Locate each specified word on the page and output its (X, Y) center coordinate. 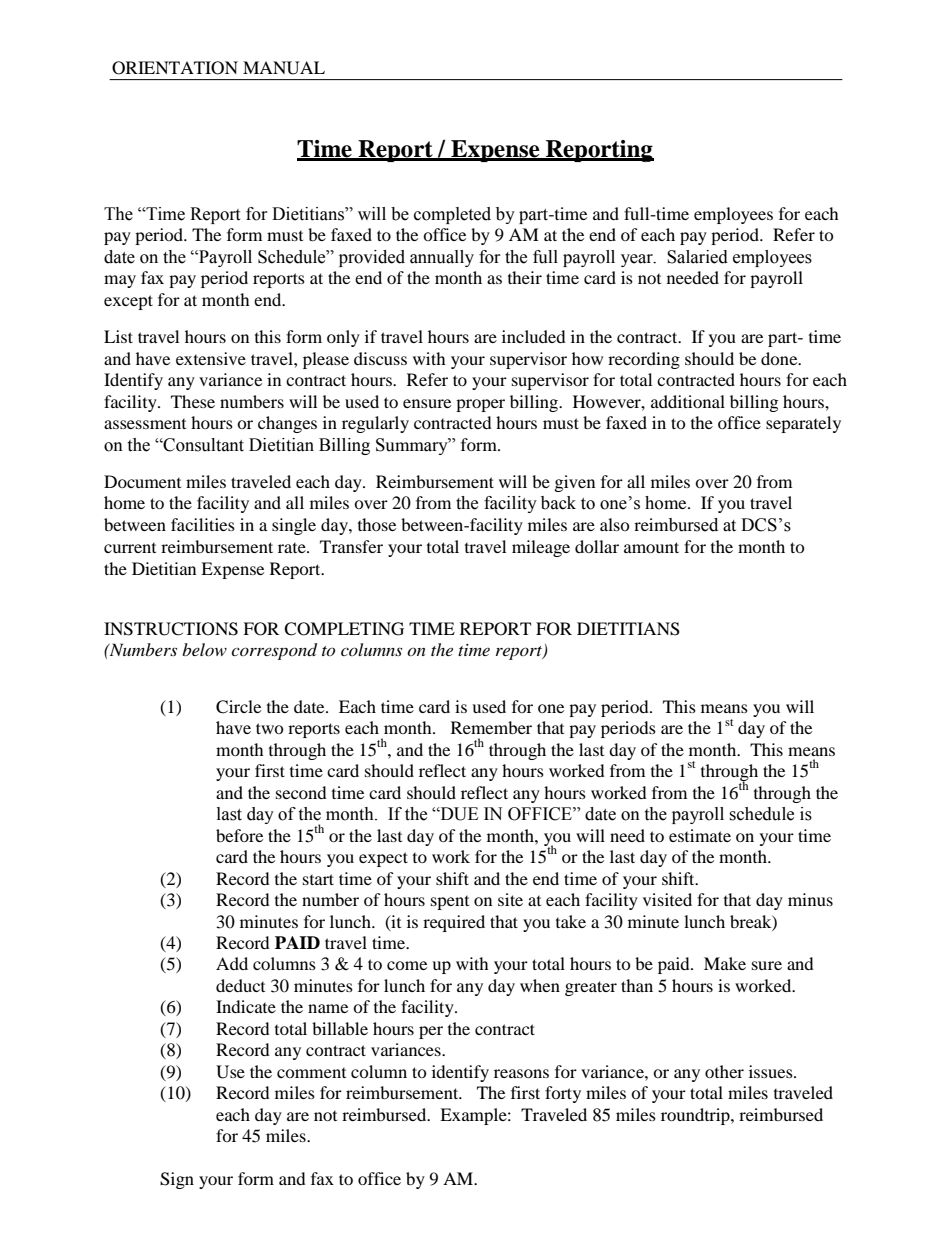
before (239, 835)
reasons (521, 1073)
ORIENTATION (175, 68)
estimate (700, 835)
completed (452, 215)
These (193, 401)
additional (688, 401)
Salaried (697, 257)
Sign (177, 1180)
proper (480, 405)
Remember (491, 727)
